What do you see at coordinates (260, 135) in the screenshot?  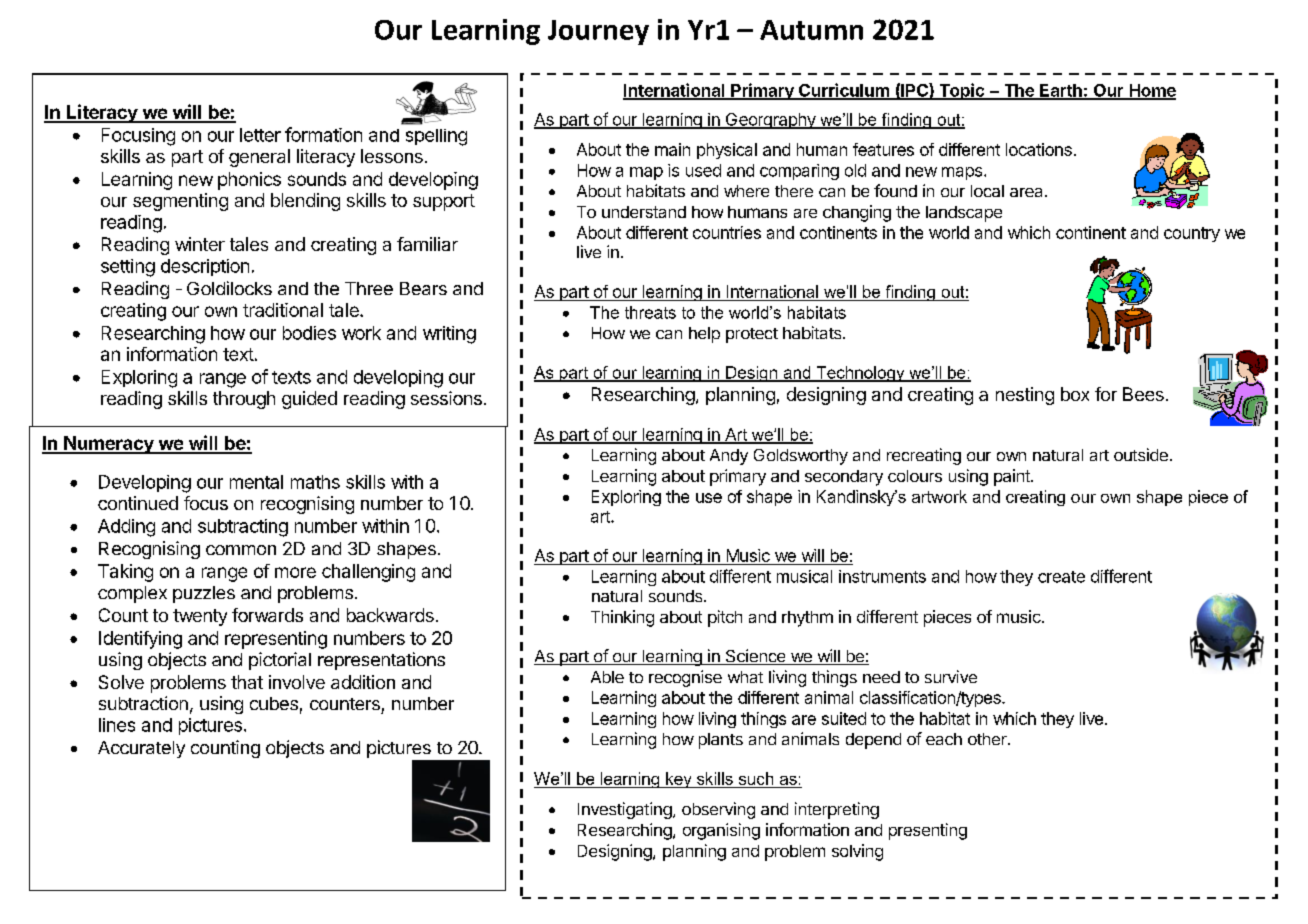 I see `letter` at bounding box center [260, 135].
